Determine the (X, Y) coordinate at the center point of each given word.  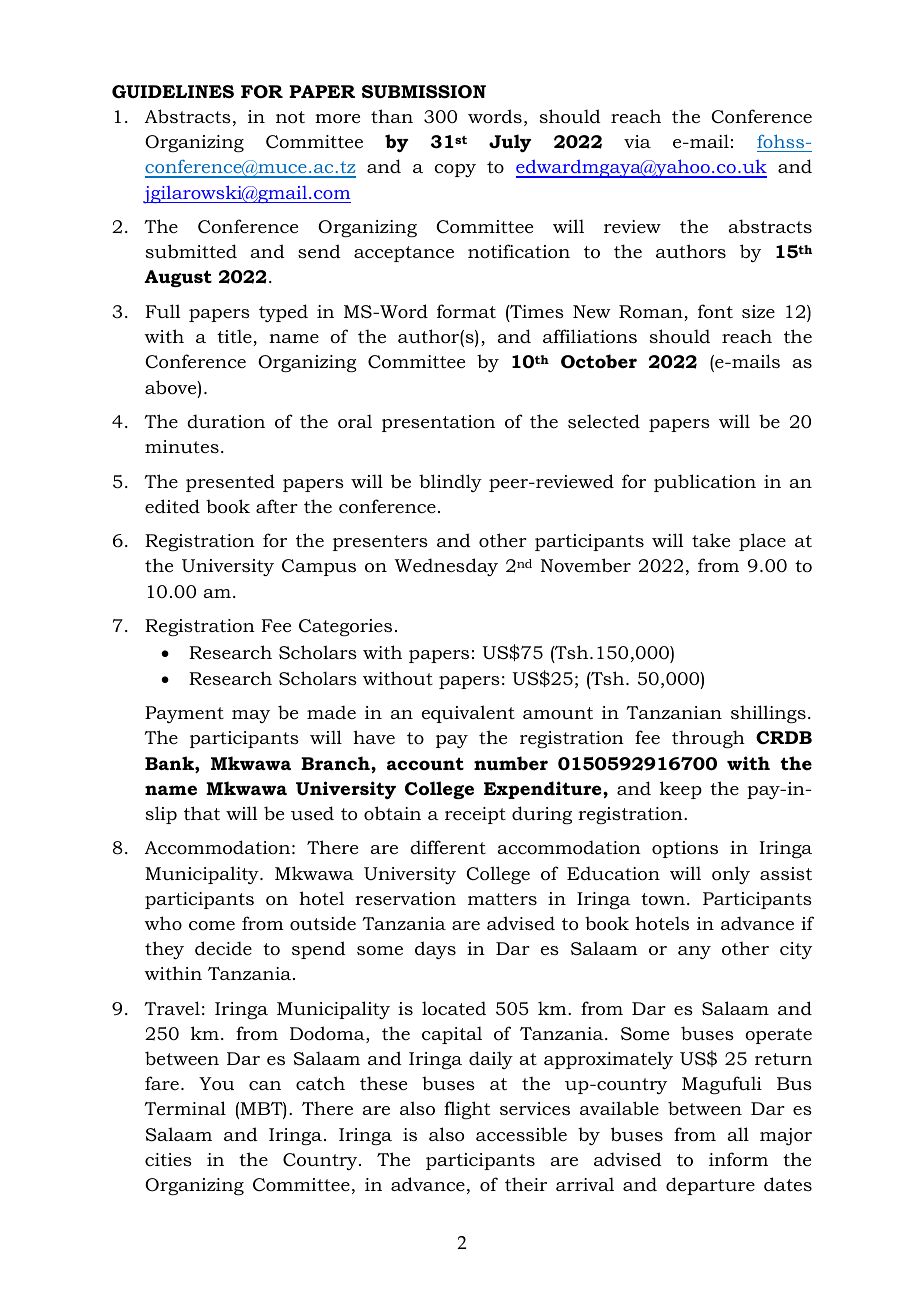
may (251, 716)
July (510, 143)
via (637, 141)
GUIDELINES (173, 92)
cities (168, 1159)
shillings (768, 714)
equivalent (468, 714)
